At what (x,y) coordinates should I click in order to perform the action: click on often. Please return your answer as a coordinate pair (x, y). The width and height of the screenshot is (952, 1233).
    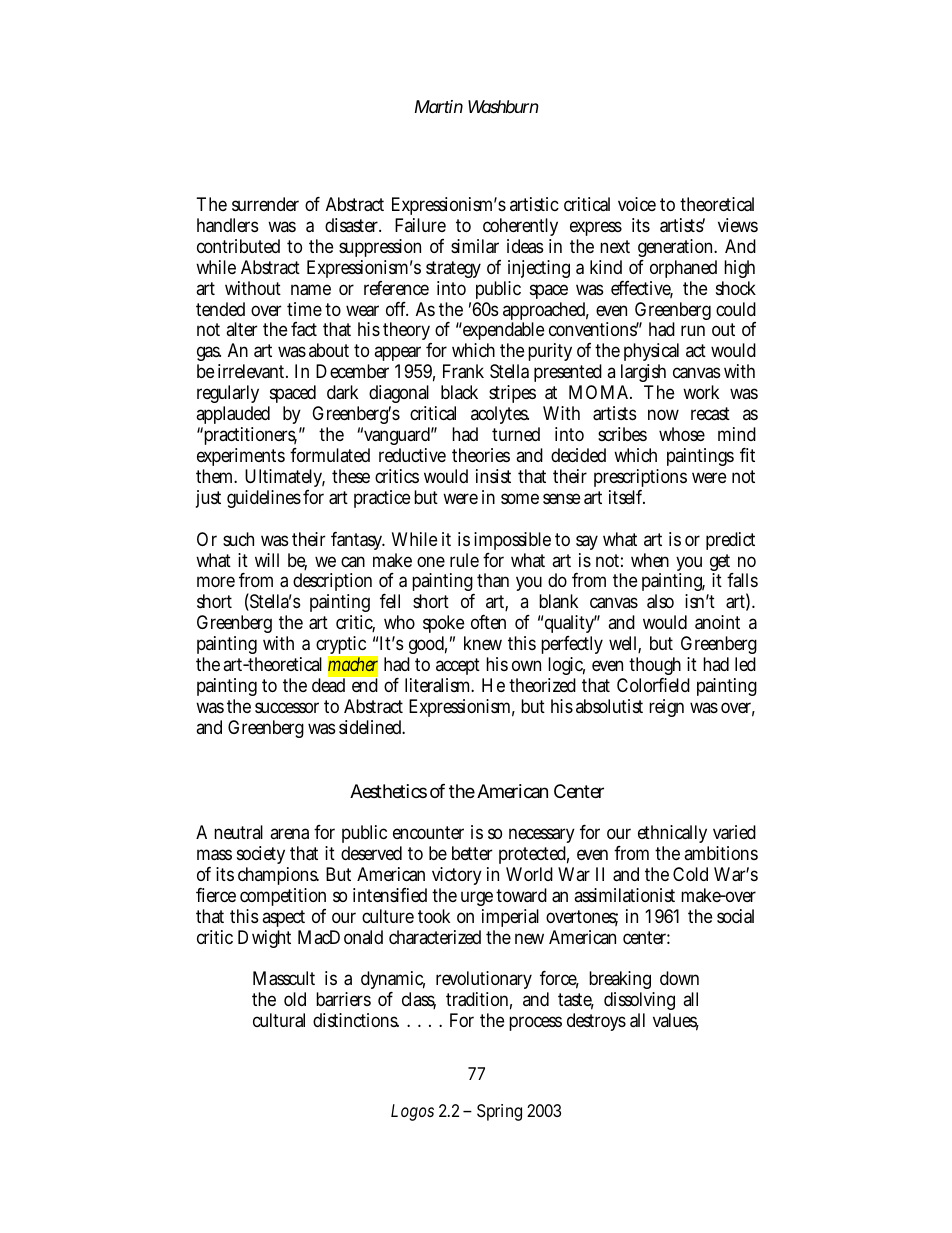
    Looking at the image, I should click on (488, 622).
